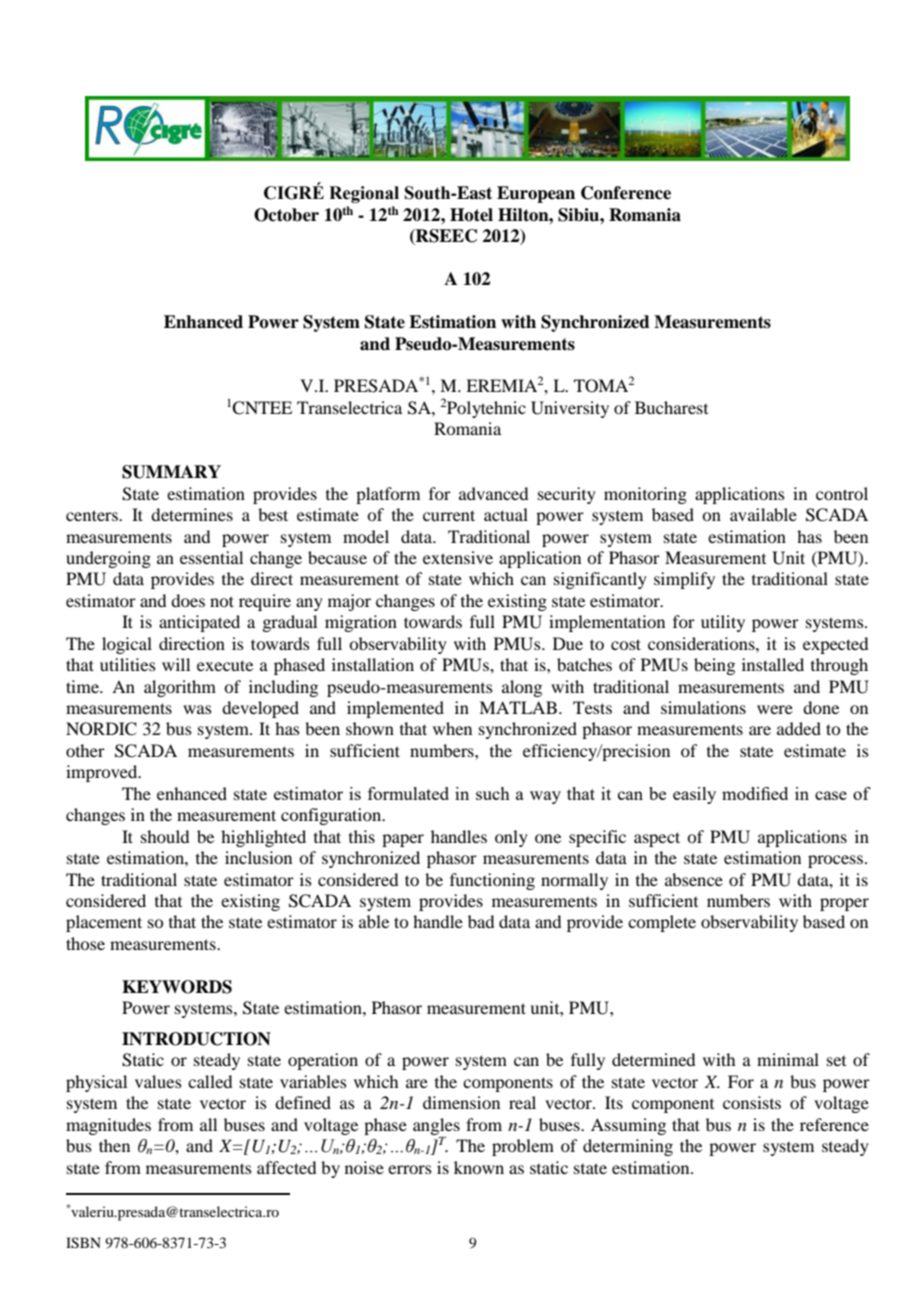 The height and width of the screenshot is (1308, 924). What do you see at coordinates (626, 193) in the screenshot?
I see `Conference` at bounding box center [626, 193].
